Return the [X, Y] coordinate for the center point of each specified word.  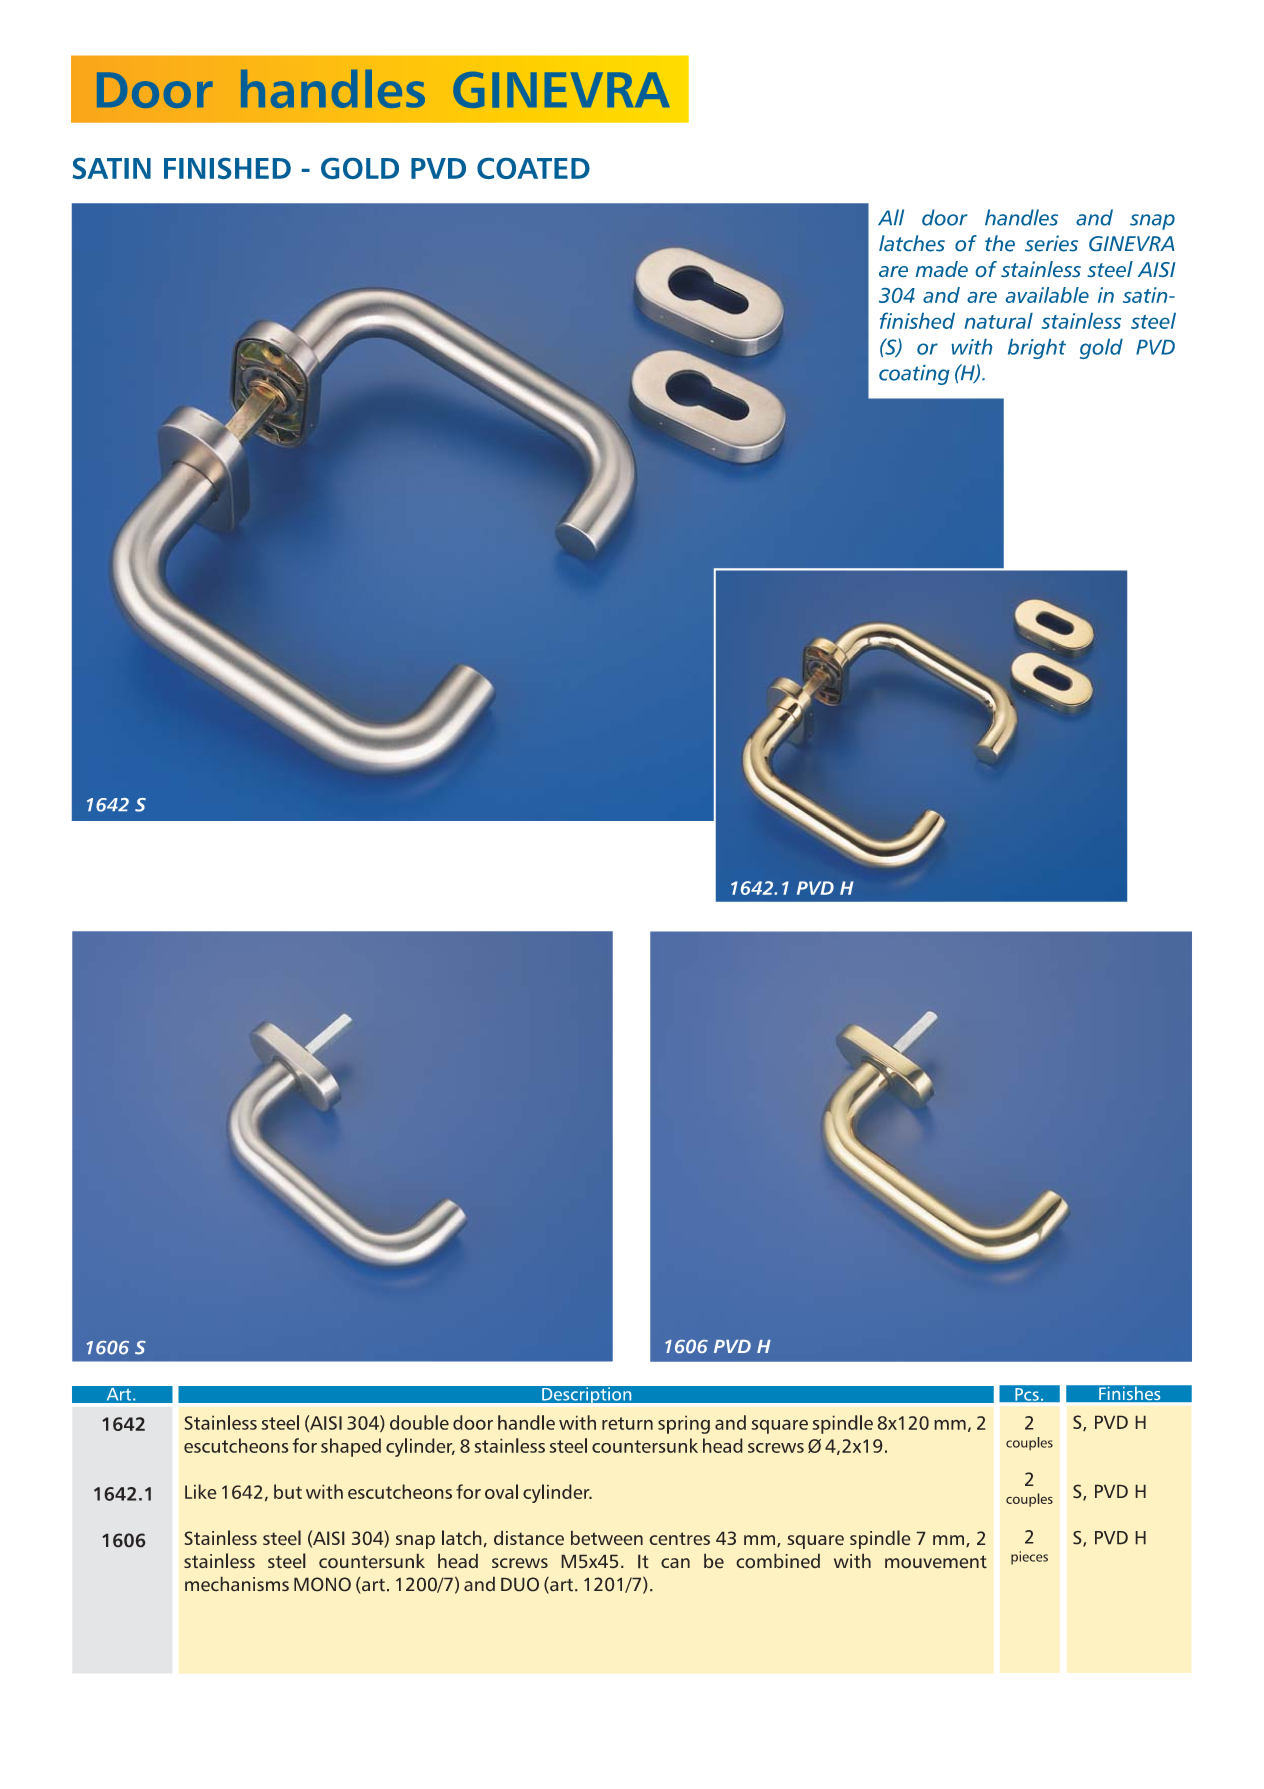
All [891, 217]
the [1000, 243]
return [627, 1423]
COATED [533, 168]
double [419, 1422]
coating [914, 375]
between [607, 1538]
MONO [322, 1584]
